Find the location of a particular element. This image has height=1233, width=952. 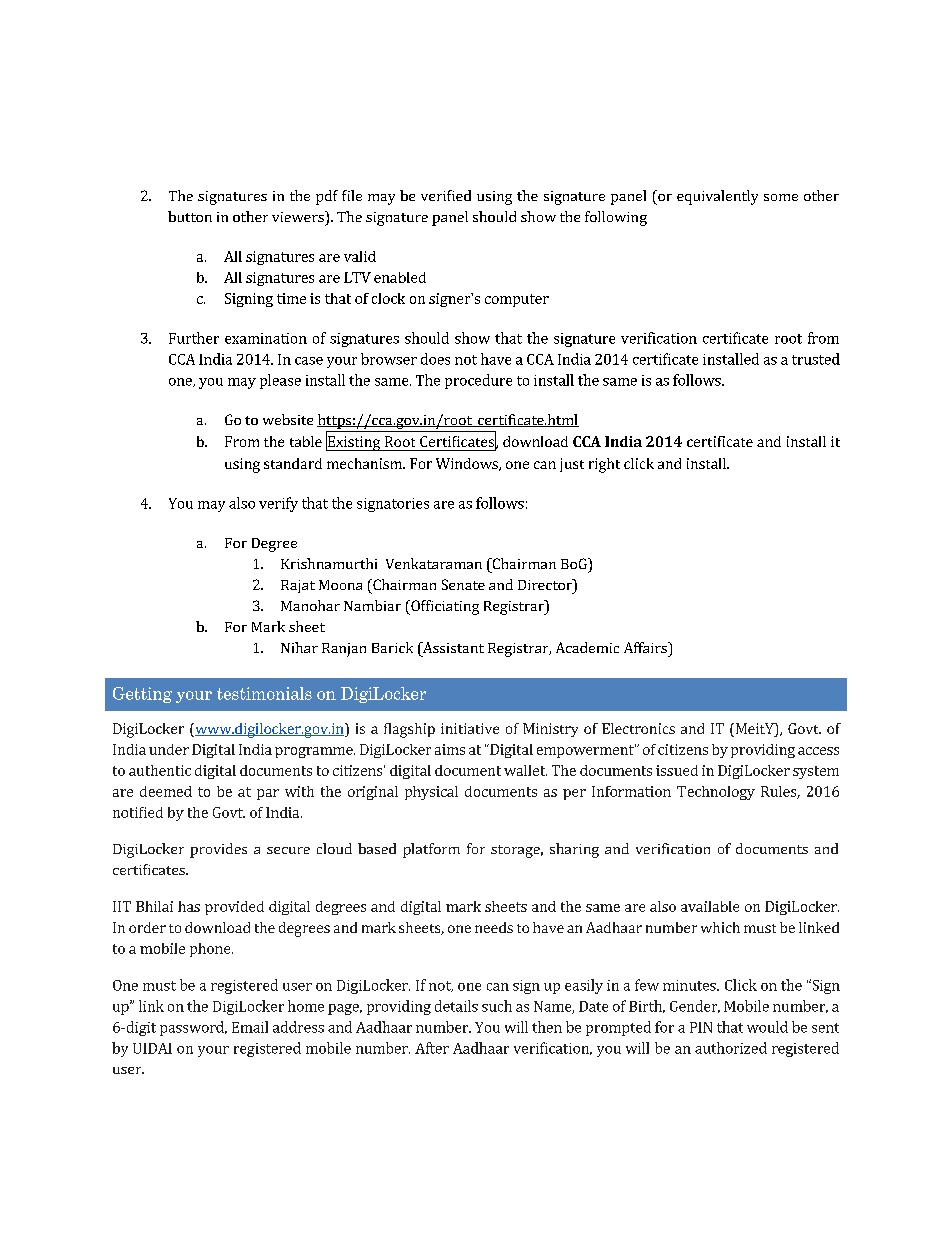

website is located at coordinates (288, 419).
